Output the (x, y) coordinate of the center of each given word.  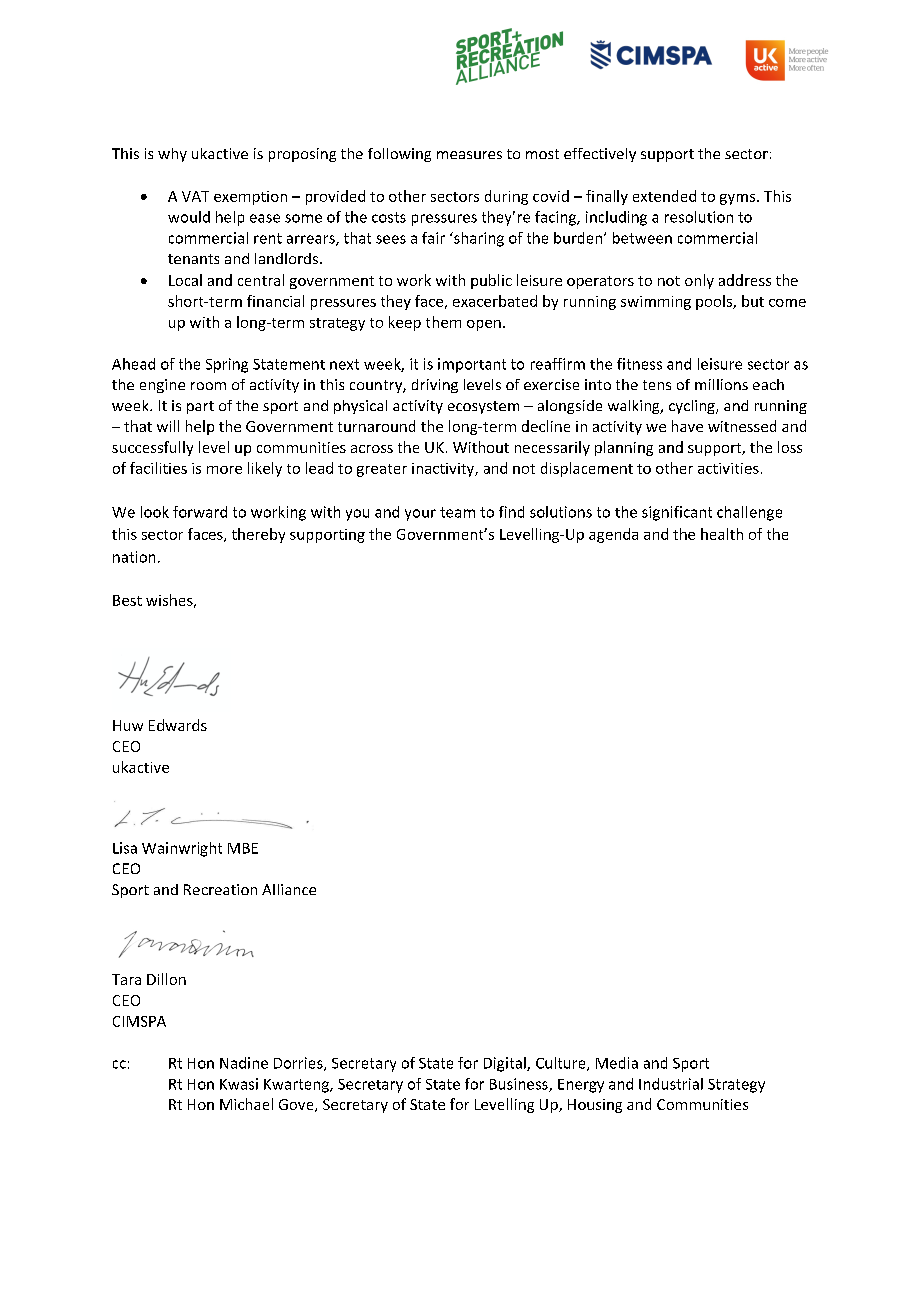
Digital (506, 1064)
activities (728, 468)
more (224, 470)
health (722, 534)
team (457, 512)
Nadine (244, 1063)
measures (469, 155)
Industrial (671, 1084)
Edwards (178, 725)
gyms (739, 199)
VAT (195, 196)
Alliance (289, 889)
